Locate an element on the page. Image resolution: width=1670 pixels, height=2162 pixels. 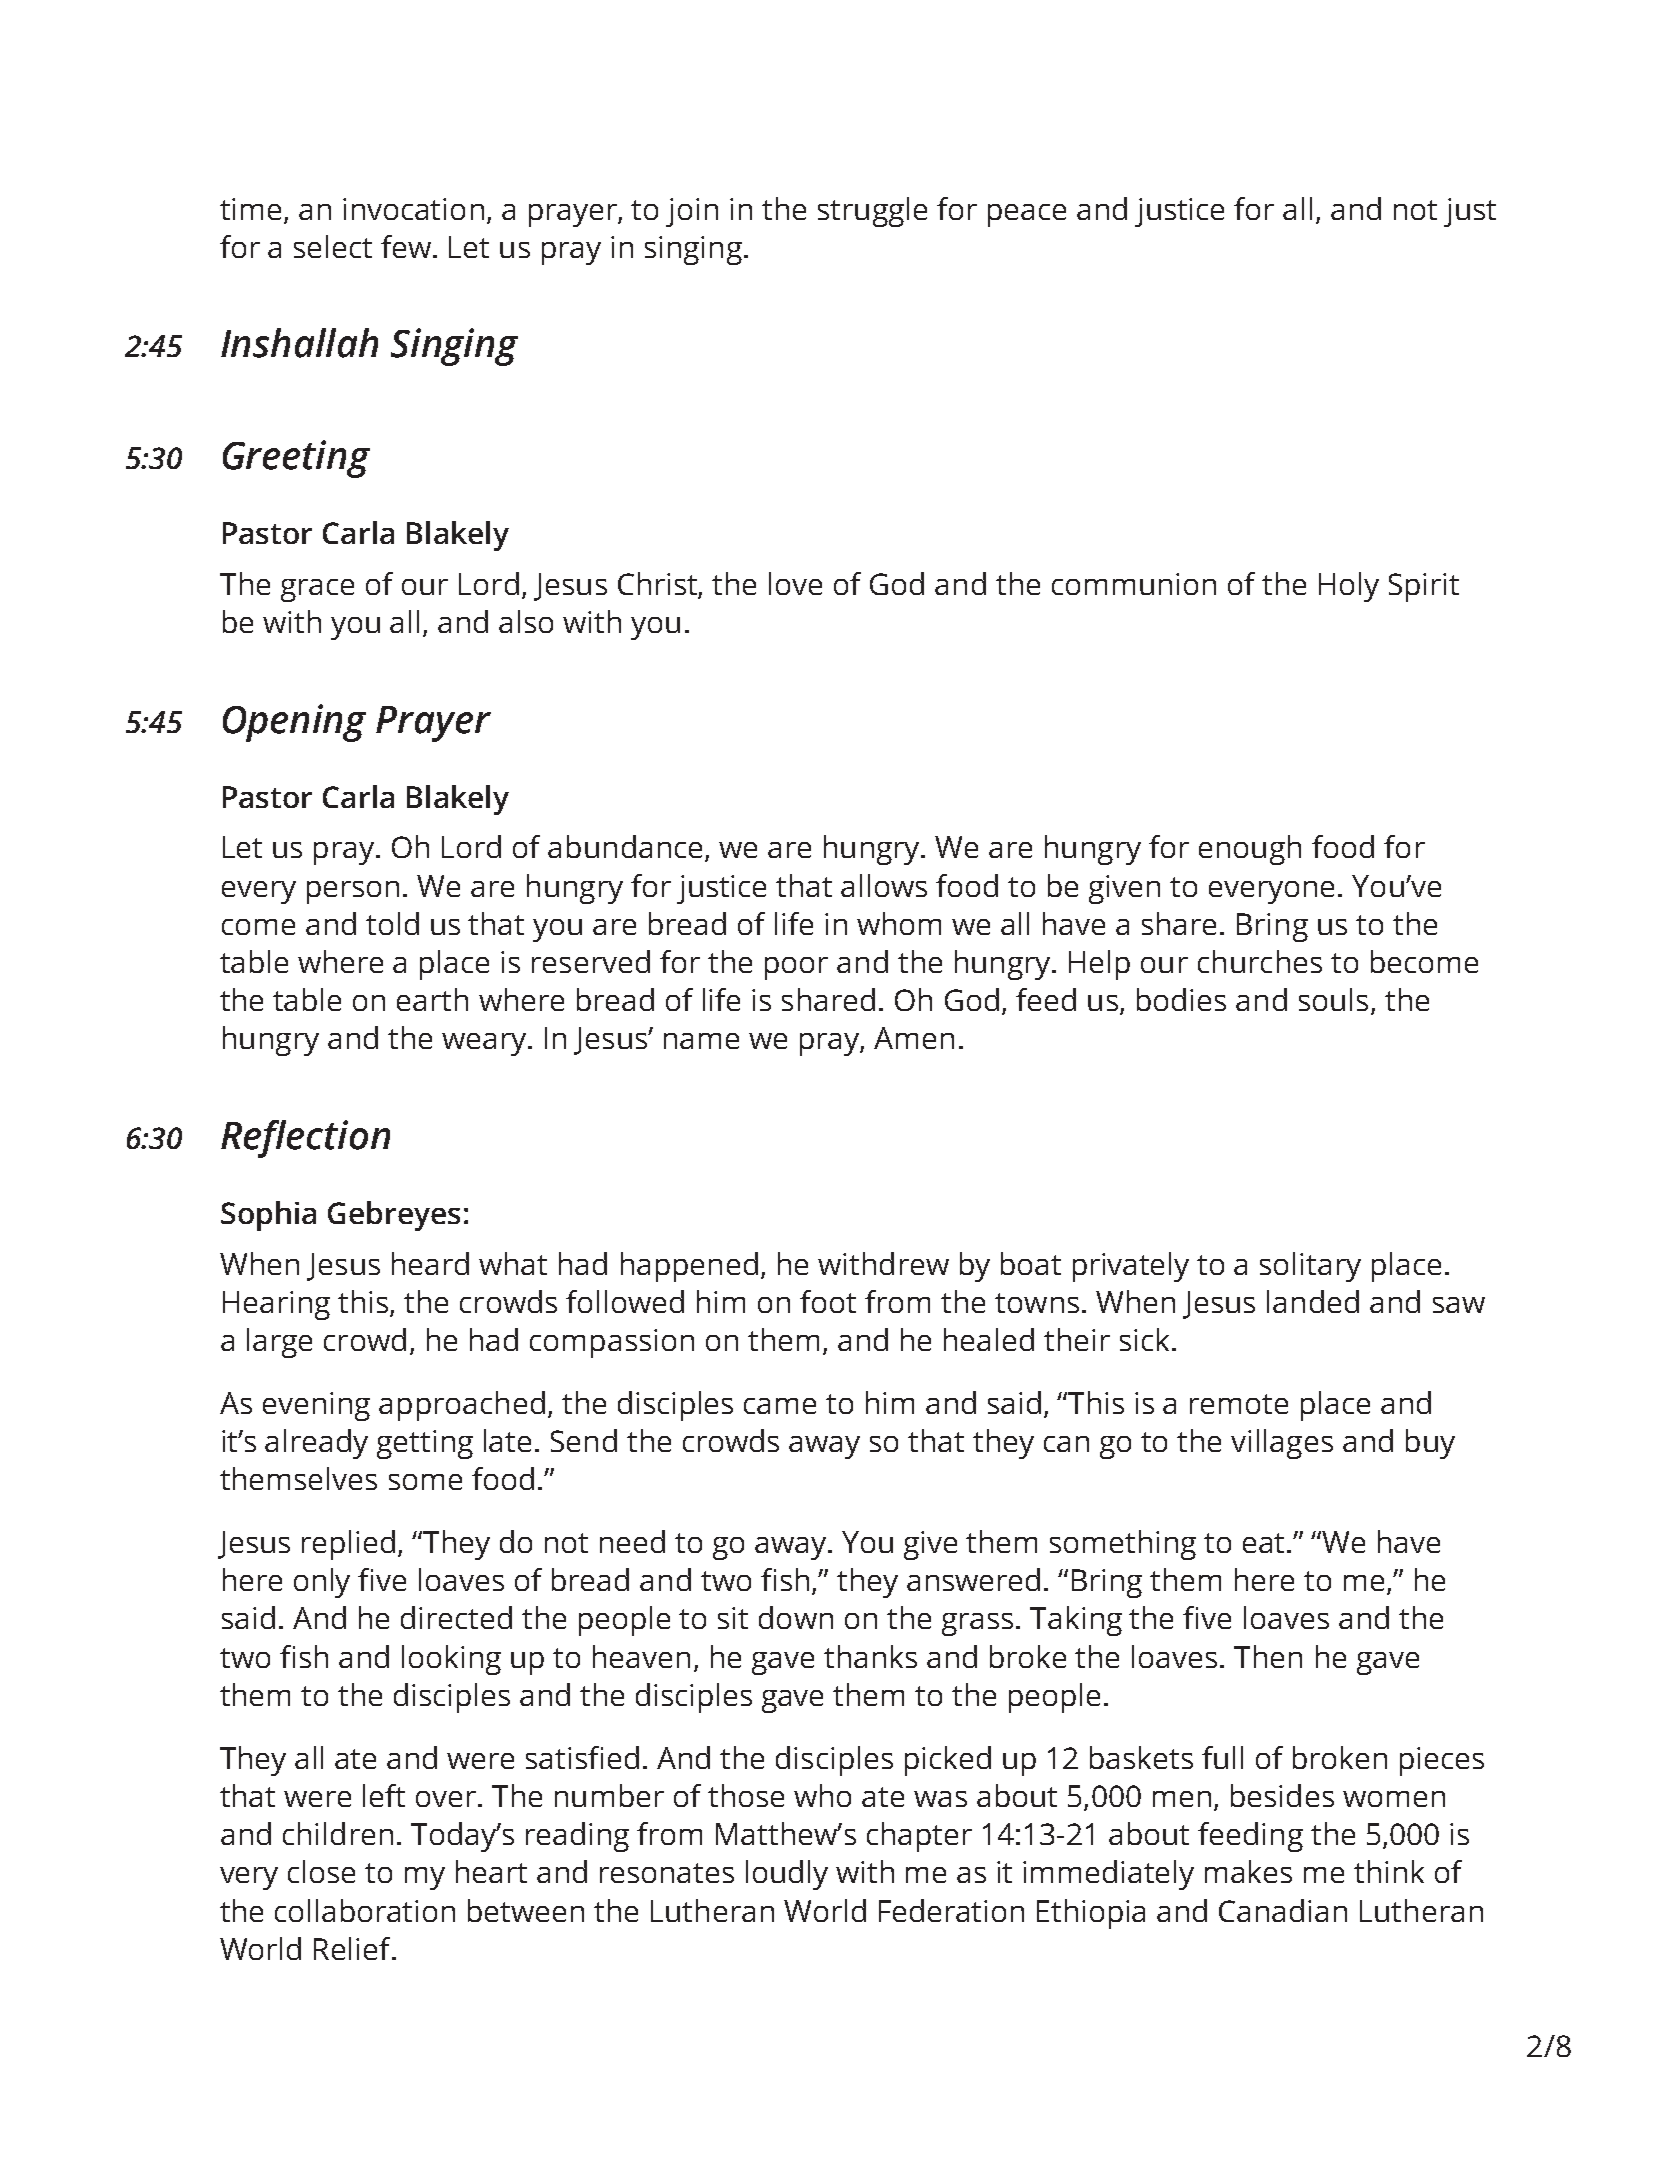
peace is located at coordinates (1027, 215).
